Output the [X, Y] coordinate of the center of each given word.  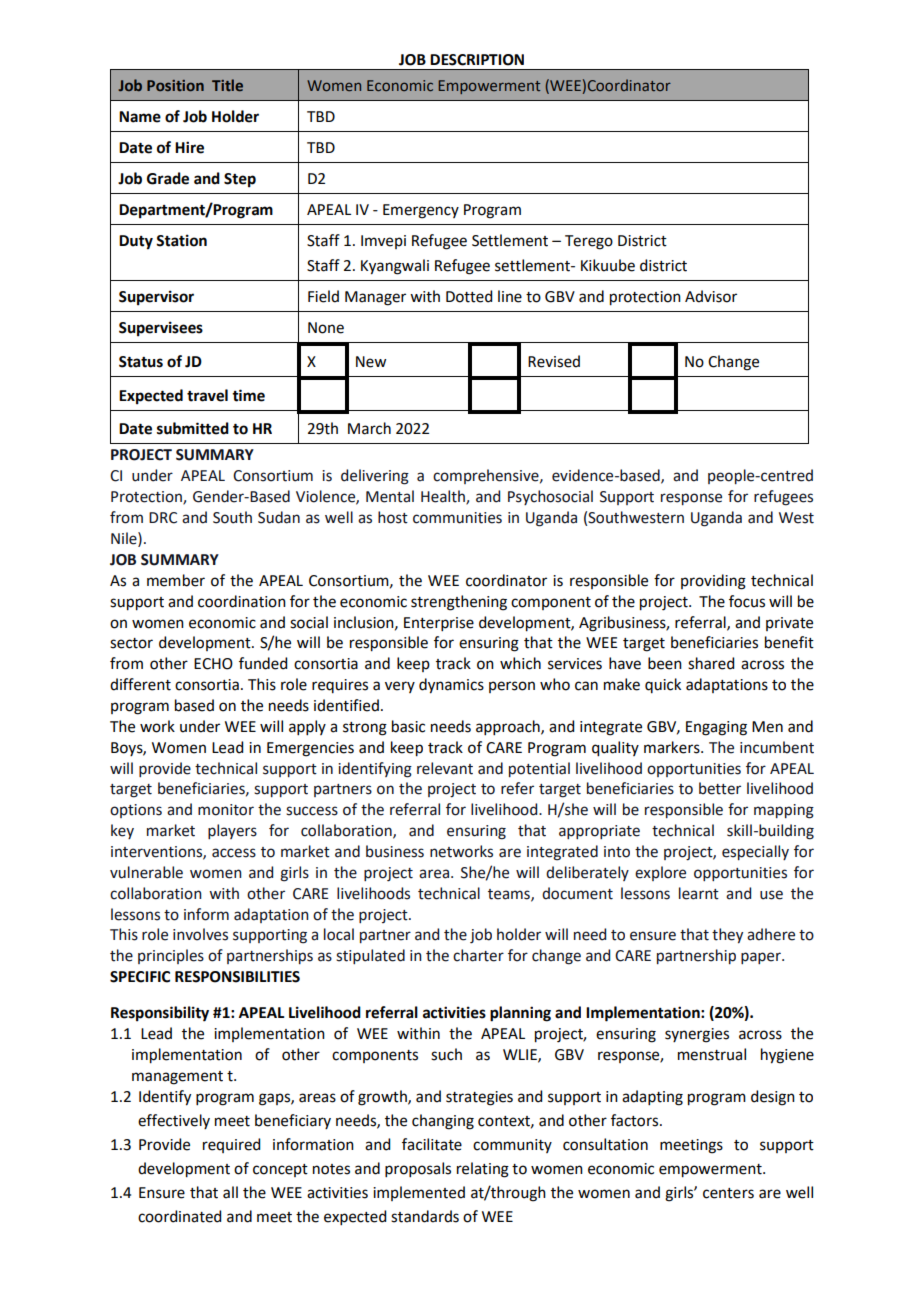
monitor [226, 810]
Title [227, 85]
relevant [445, 768]
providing [713, 582]
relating [483, 1170]
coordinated [179, 1216]
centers [728, 1193]
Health [444, 497]
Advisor [711, 296]
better [720, 788]
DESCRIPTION [477, 60]
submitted [193, 428]
